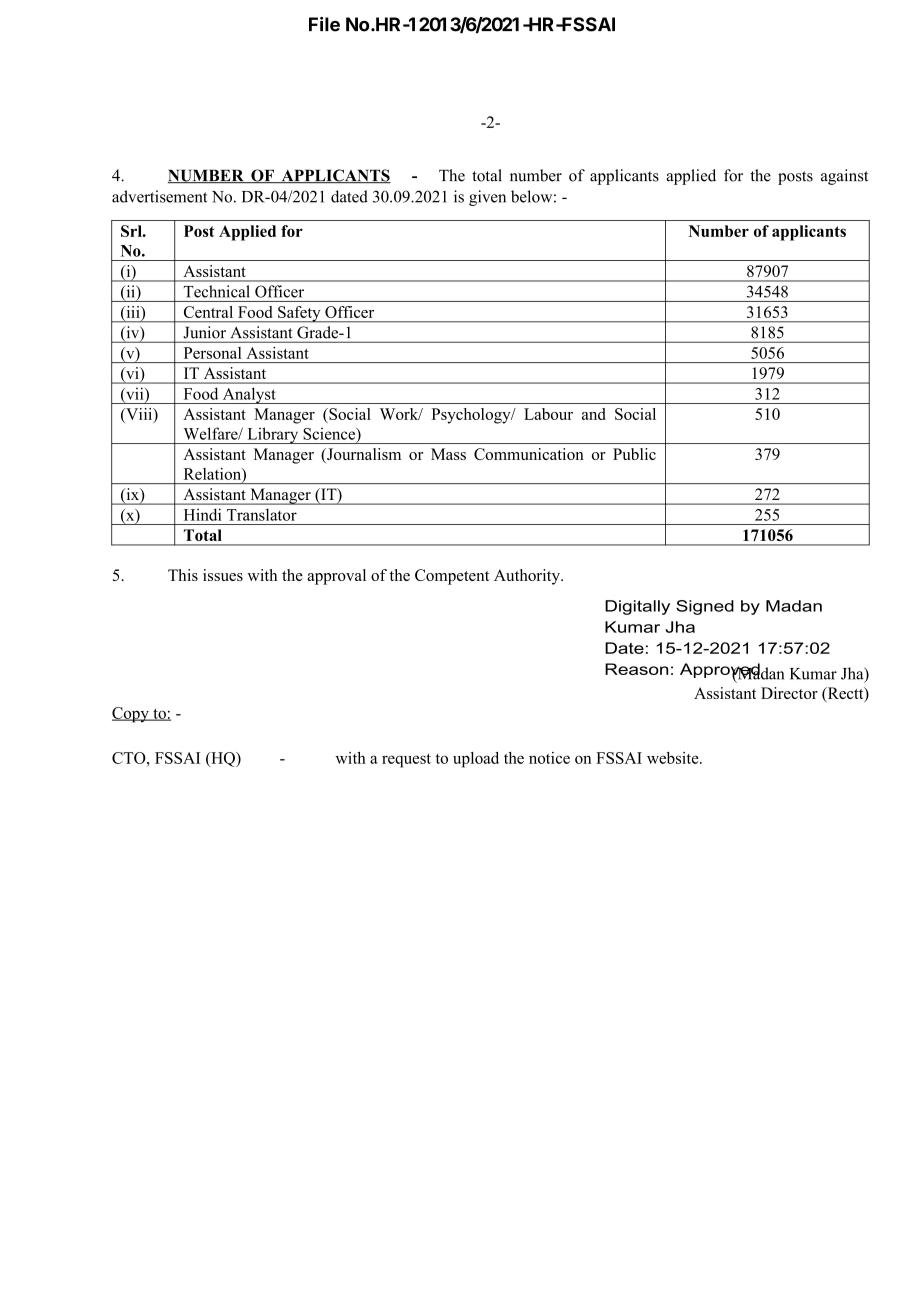 Image resolution: width=924 pixels, height=1308 pixels. Describe the element at coordinates (674, 758) in the screenshot. I see `website` at that location.
